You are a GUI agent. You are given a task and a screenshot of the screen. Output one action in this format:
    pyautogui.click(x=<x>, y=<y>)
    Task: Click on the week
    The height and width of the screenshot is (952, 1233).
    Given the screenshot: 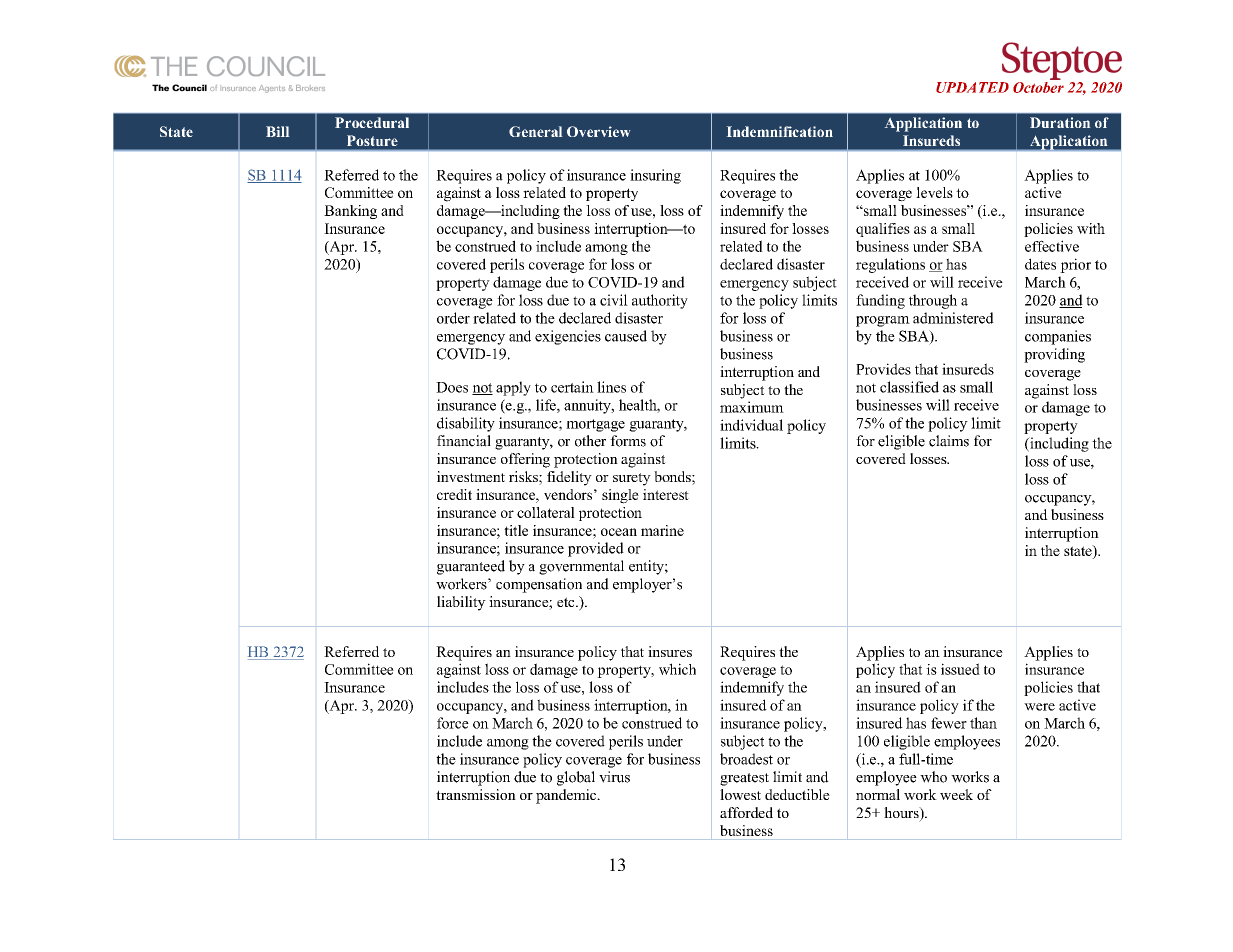 What is the action you would take?
    pyautogui.click(x=956, y=794)
